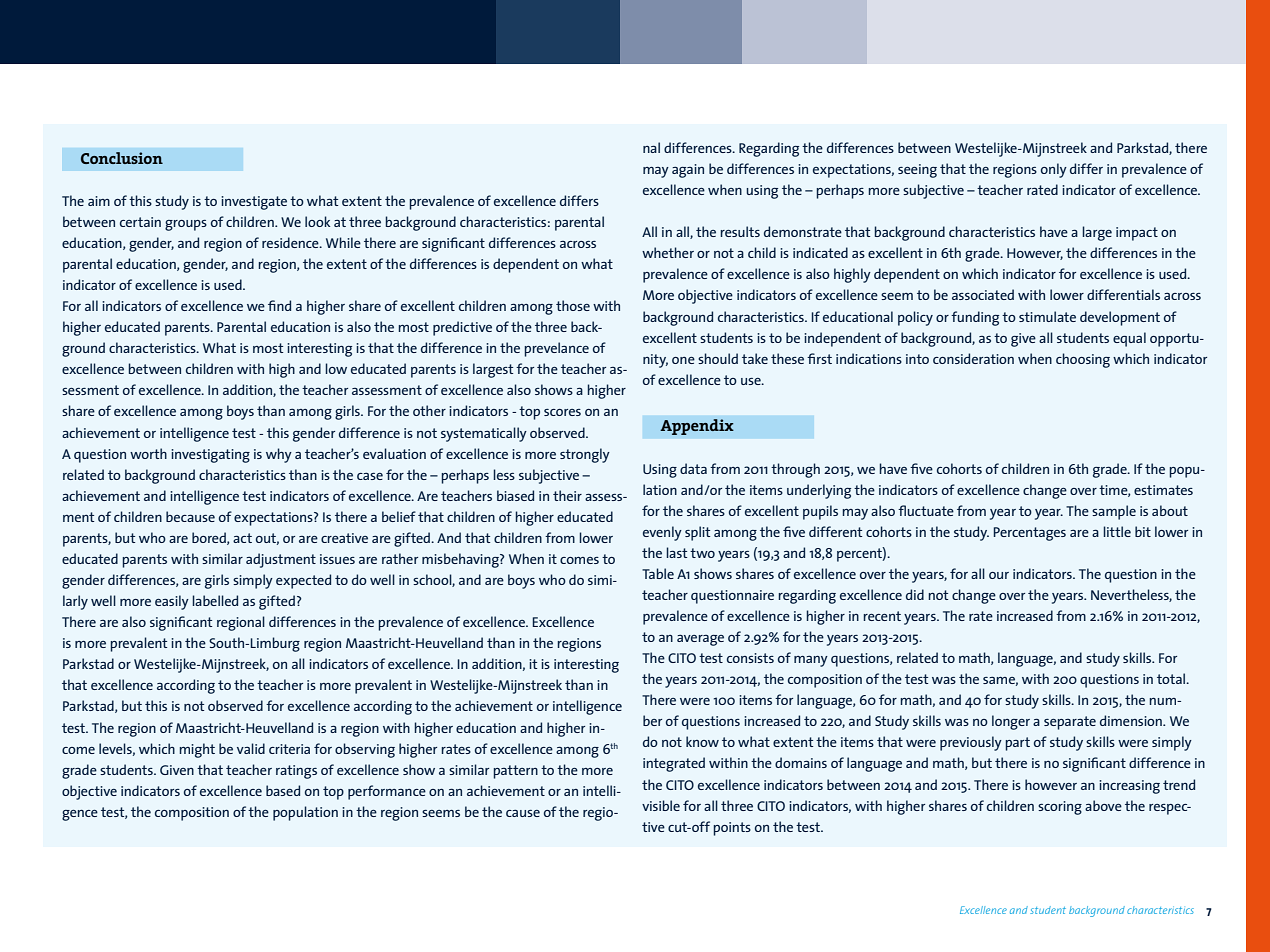  What do you see at coordinates (1054, 170) in the screenshot?
I see `only` at bounding box center [1054, 170].
